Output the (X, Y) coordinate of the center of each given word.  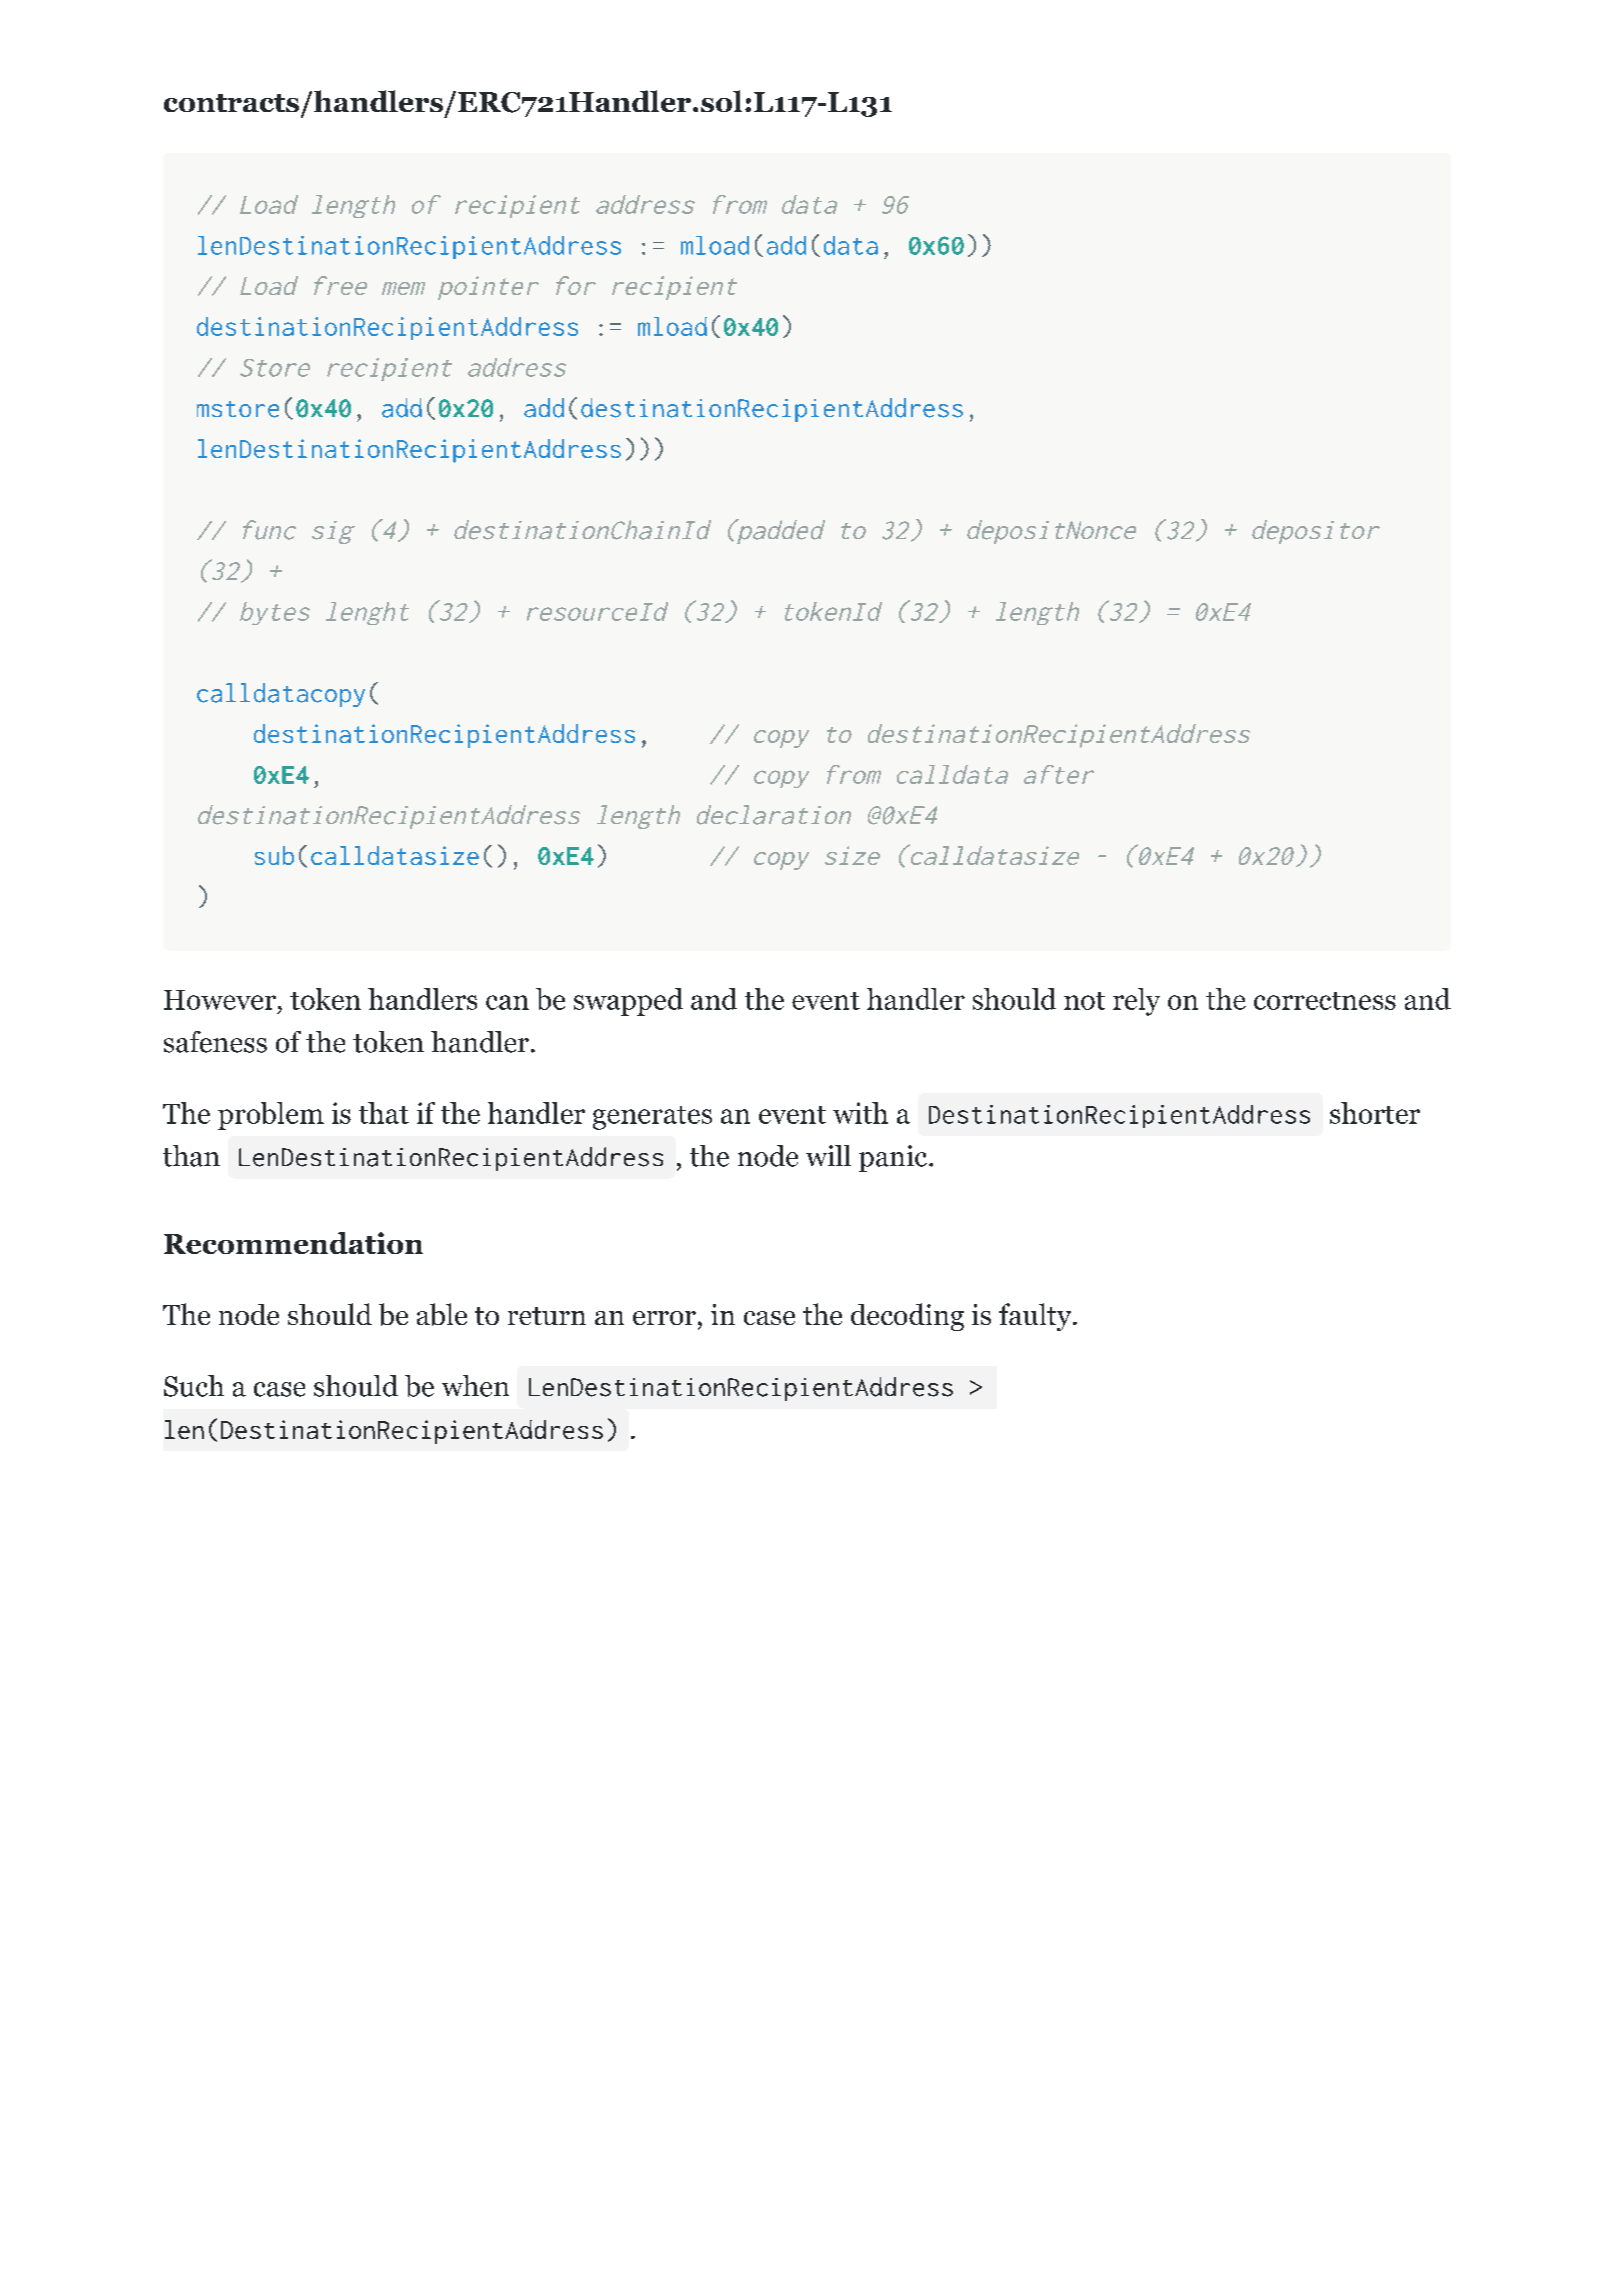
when (475, 1386)
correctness (1325, 1001)
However (220, 1000)
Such (194, 1386)
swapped (628, 1002)
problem (271, 1116)
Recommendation (293, 1243)
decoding (907, 1317)
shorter (1375, 1113)
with (860, 1113)
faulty (1035, 1317)
